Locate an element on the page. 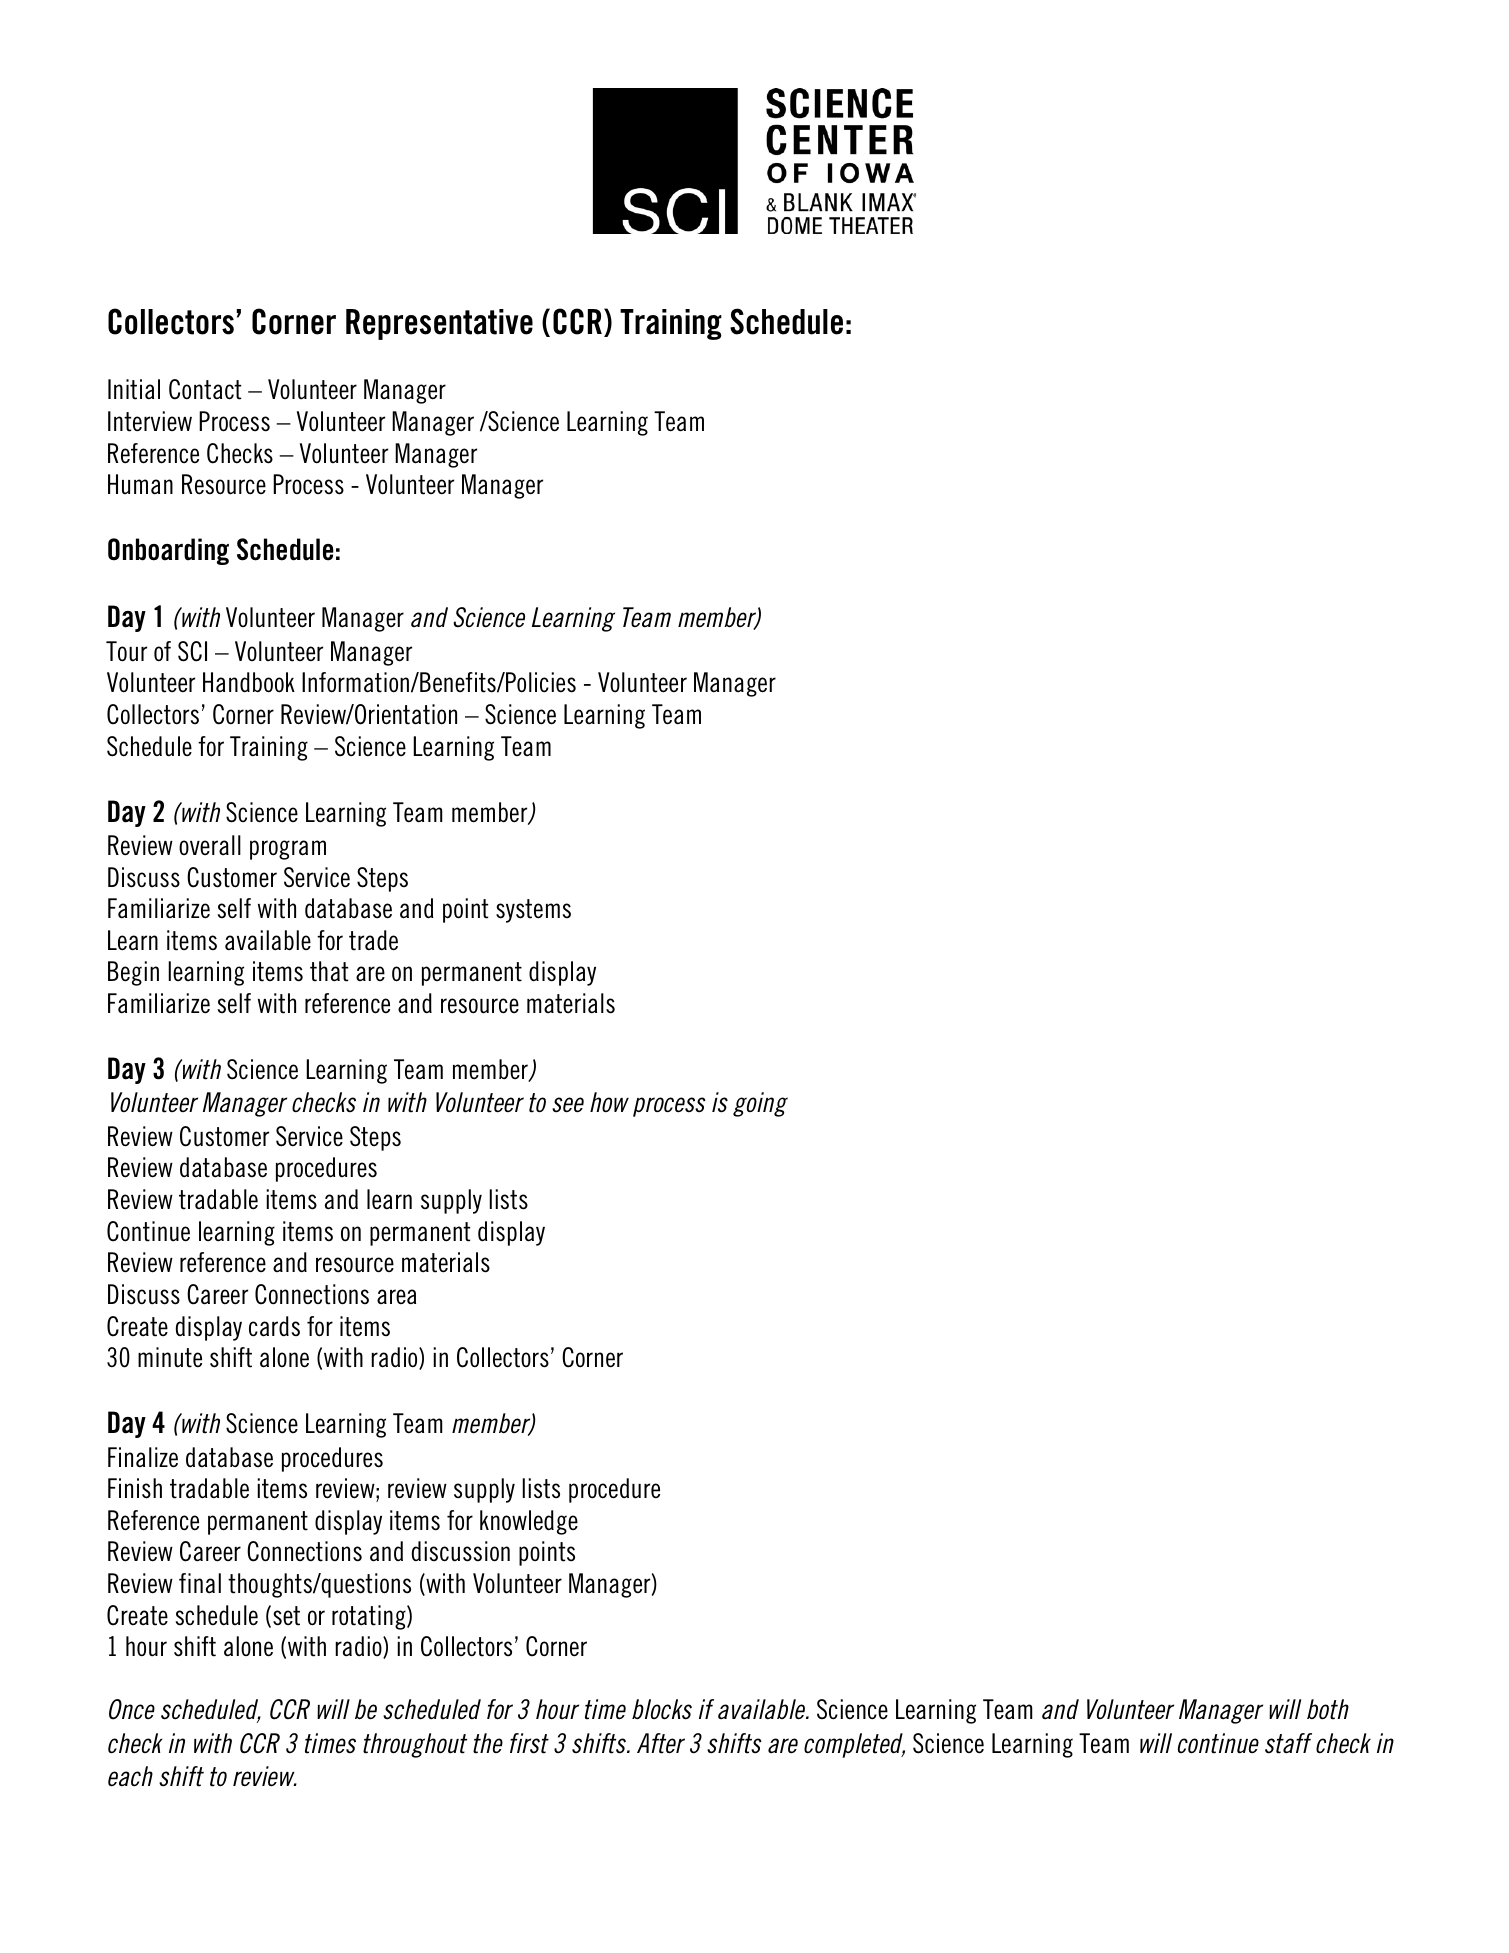 The width and height of the document is (1509, 1953). going is located at coordinates (760, 1104).
